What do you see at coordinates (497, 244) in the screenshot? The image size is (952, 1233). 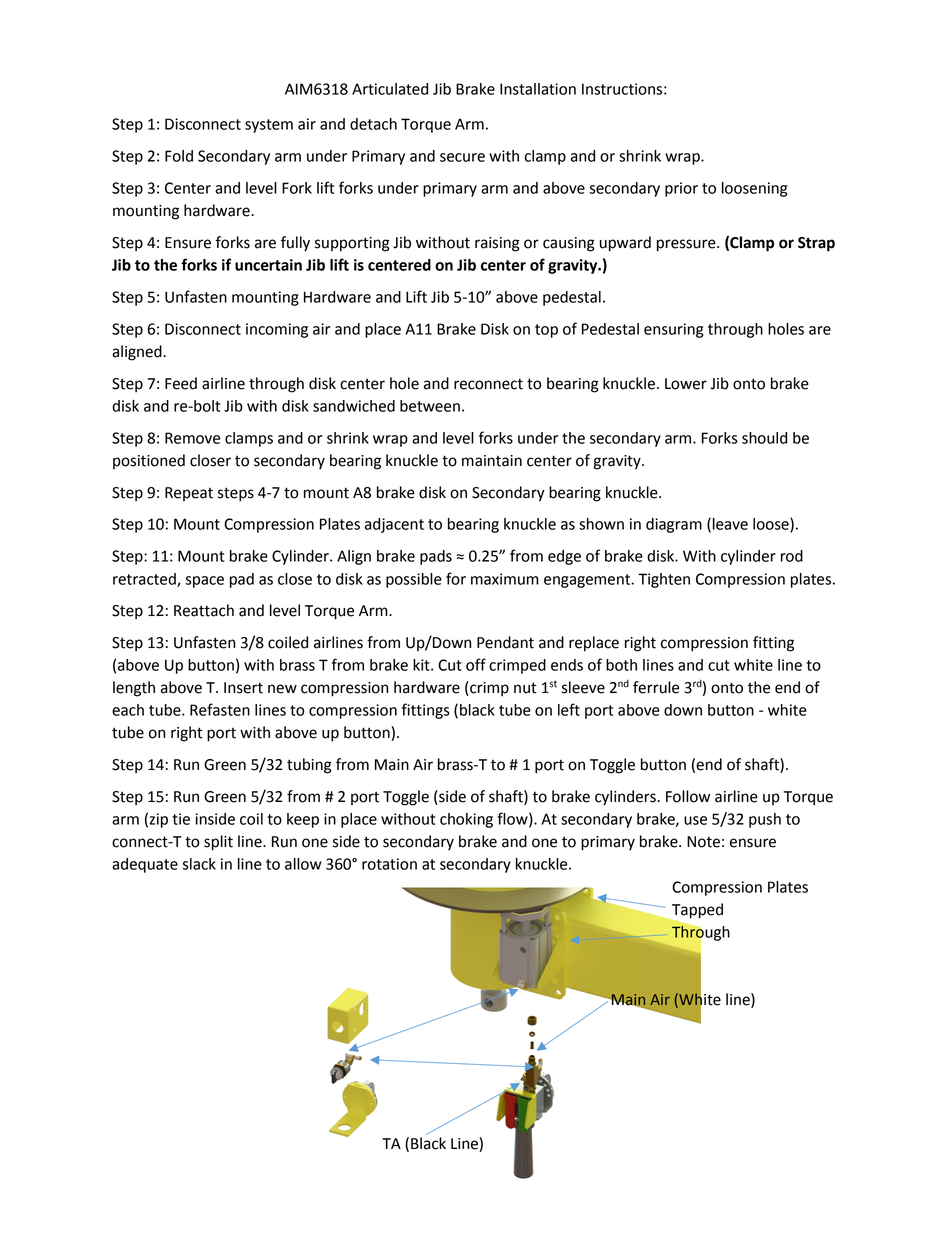 I see `raising` at bounding box center [497, 244].
